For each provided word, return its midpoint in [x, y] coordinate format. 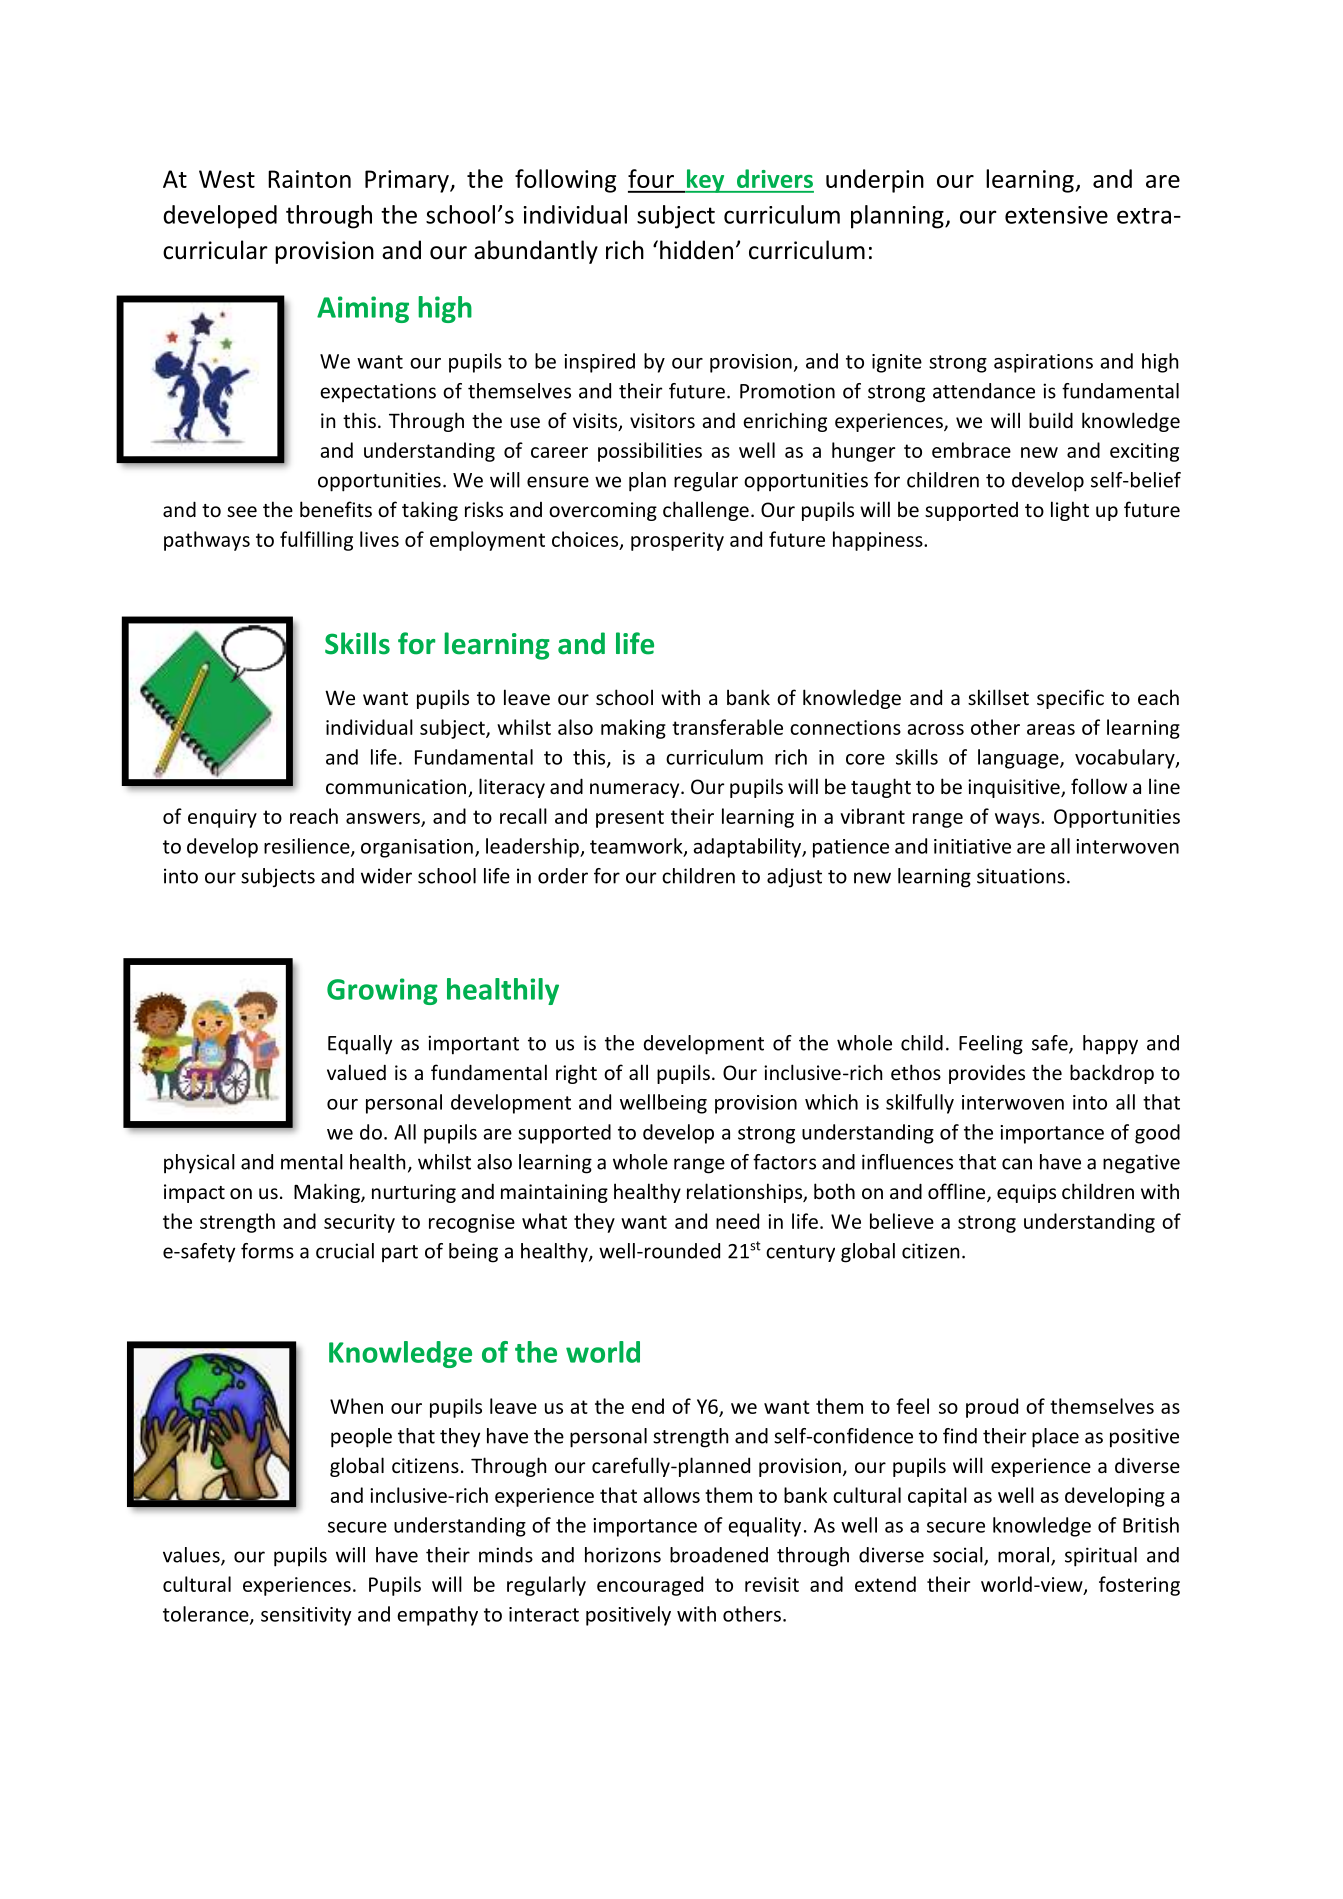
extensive [1056, 215]
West [227, 179]
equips [1026, 1193]
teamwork [637, 847]
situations [1021, 876]
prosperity [677, 541]
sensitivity [306, 1616]
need [737, 1221]
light [1070, 511]
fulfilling [316, 541]
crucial [345, 1251]
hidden [696, 250]
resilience [308, 847]
